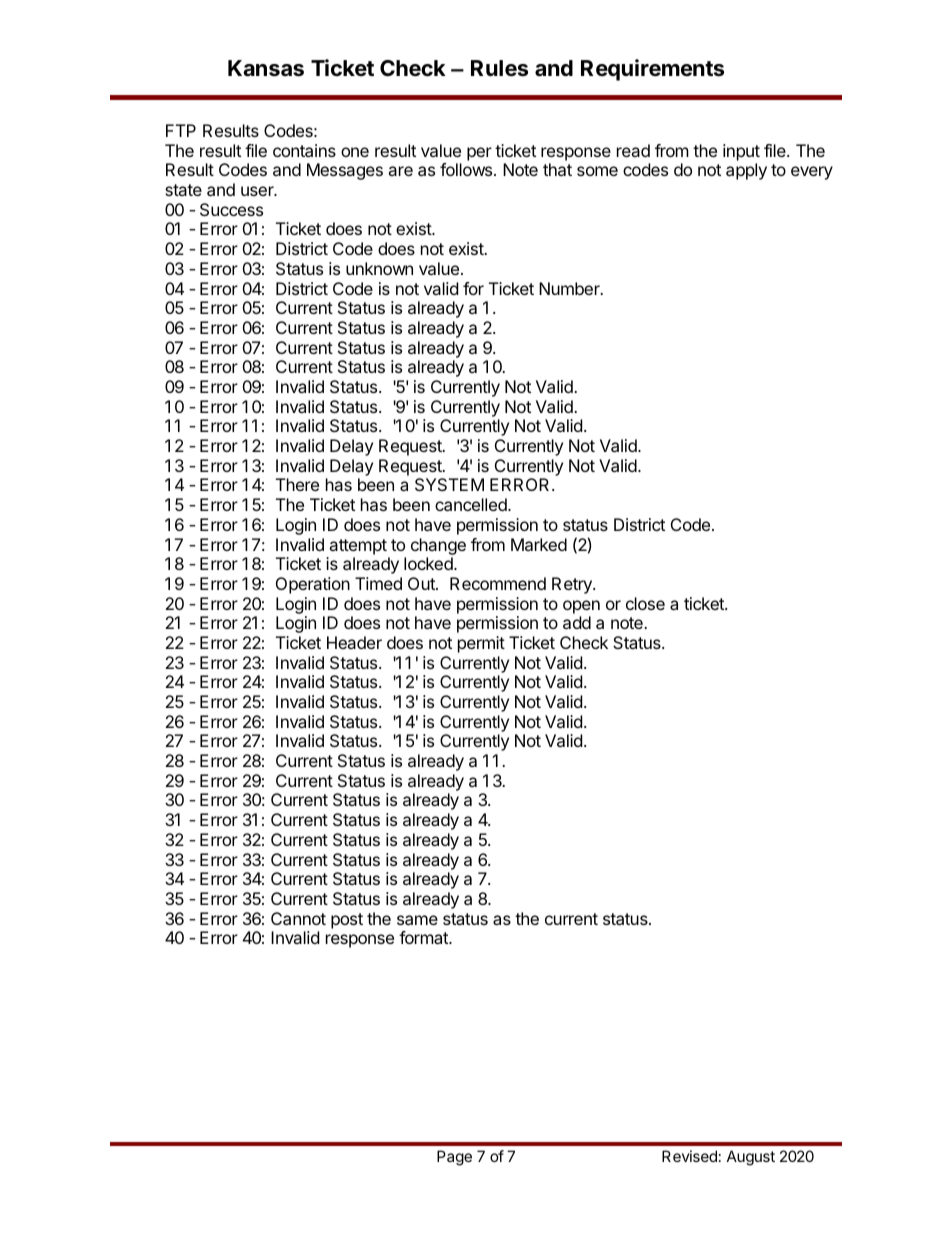 This document has width=952, height=1233. Describe the element at coordinates (454, 1158) in the document. I see `Page` at that location.
